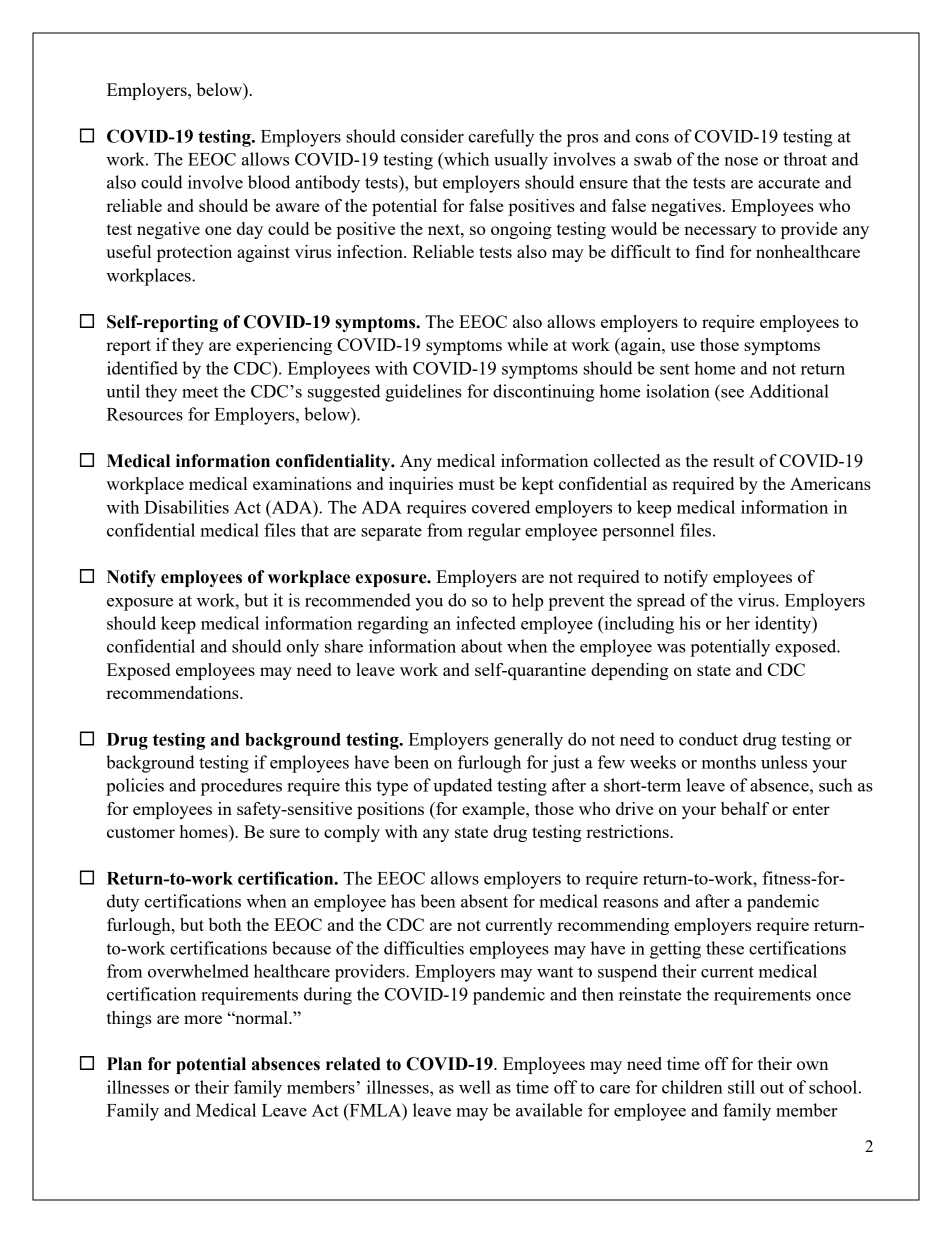 Image resolution: width=952 pixels, height=1233 pixels. I want to click on procedures, so click(241, 787).
